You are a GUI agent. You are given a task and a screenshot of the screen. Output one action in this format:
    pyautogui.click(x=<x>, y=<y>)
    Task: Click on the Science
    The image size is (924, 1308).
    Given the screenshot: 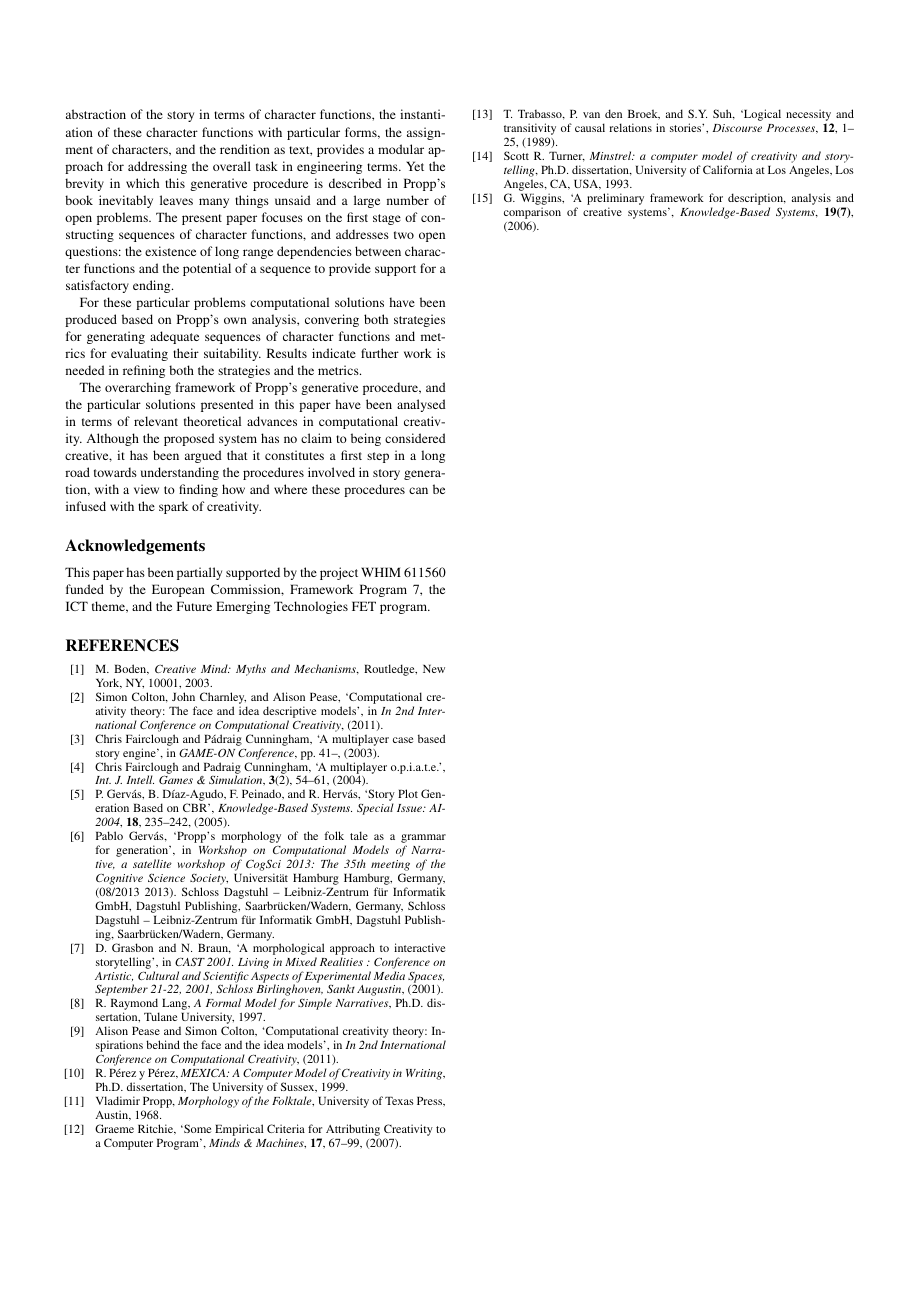 What is the action you would take?
    pyautogui.click(x=166, y=877)
